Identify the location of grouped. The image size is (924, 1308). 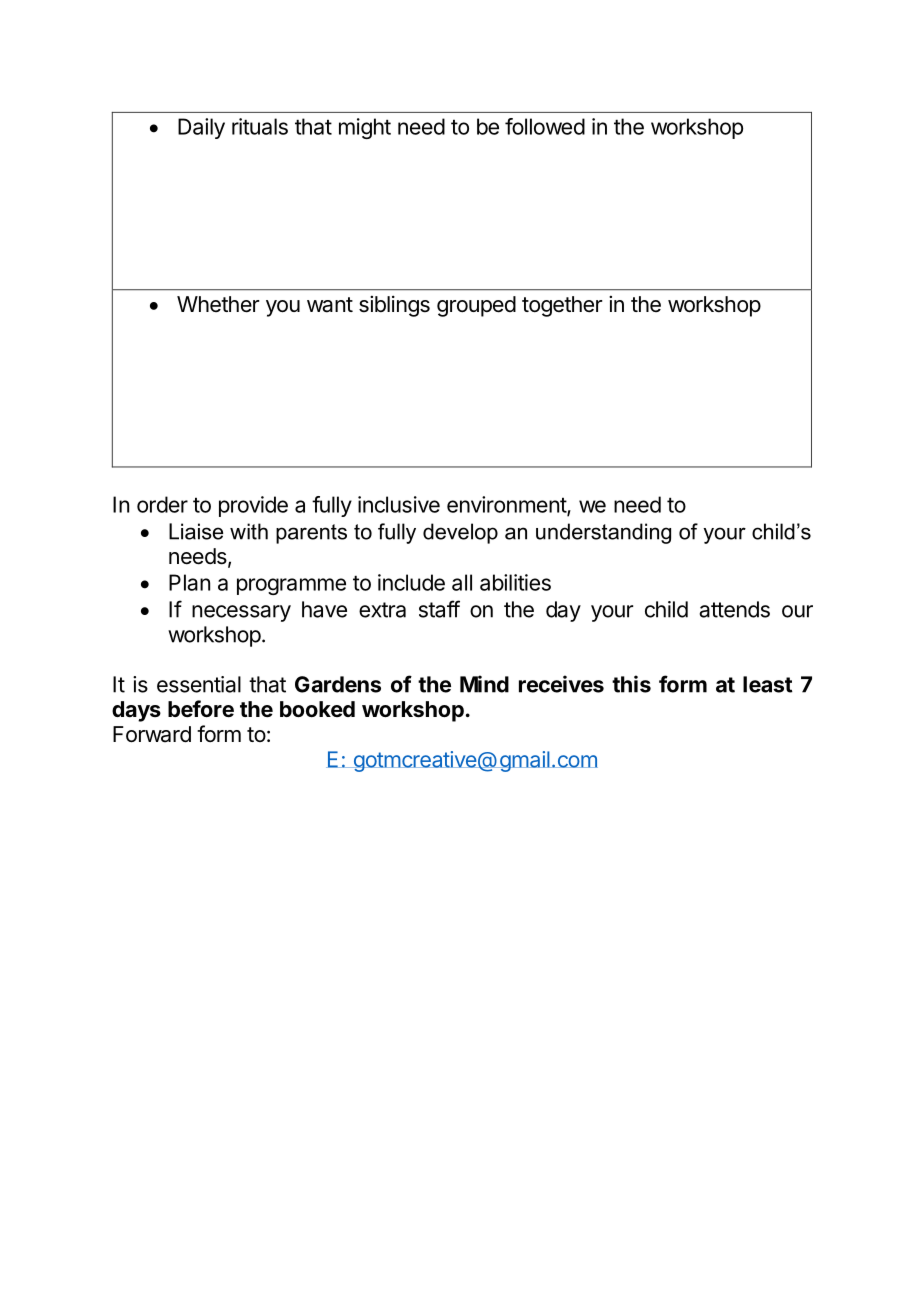
(476, 306).
